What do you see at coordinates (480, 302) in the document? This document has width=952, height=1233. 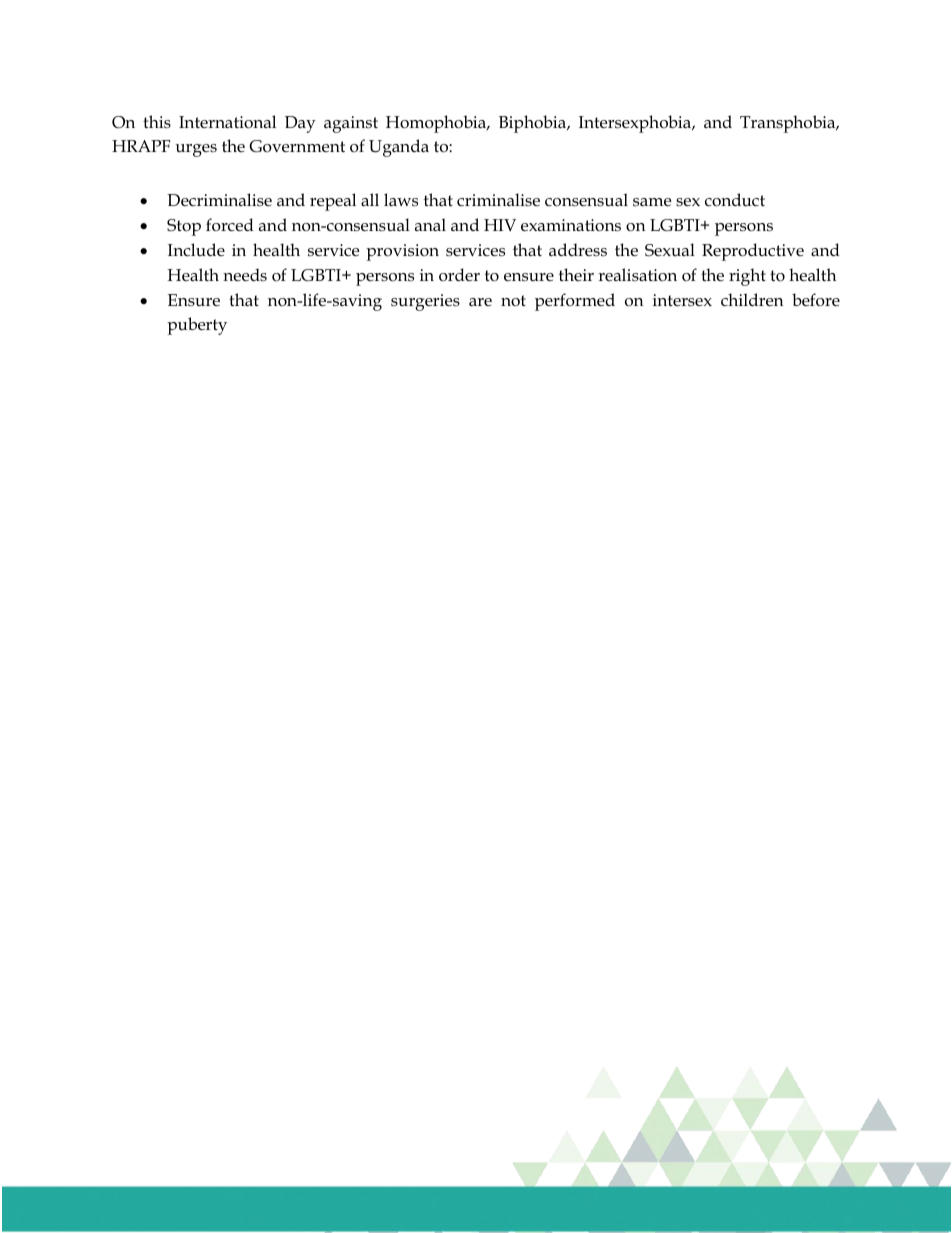 I see `are` at bounding box center [480, 302].
